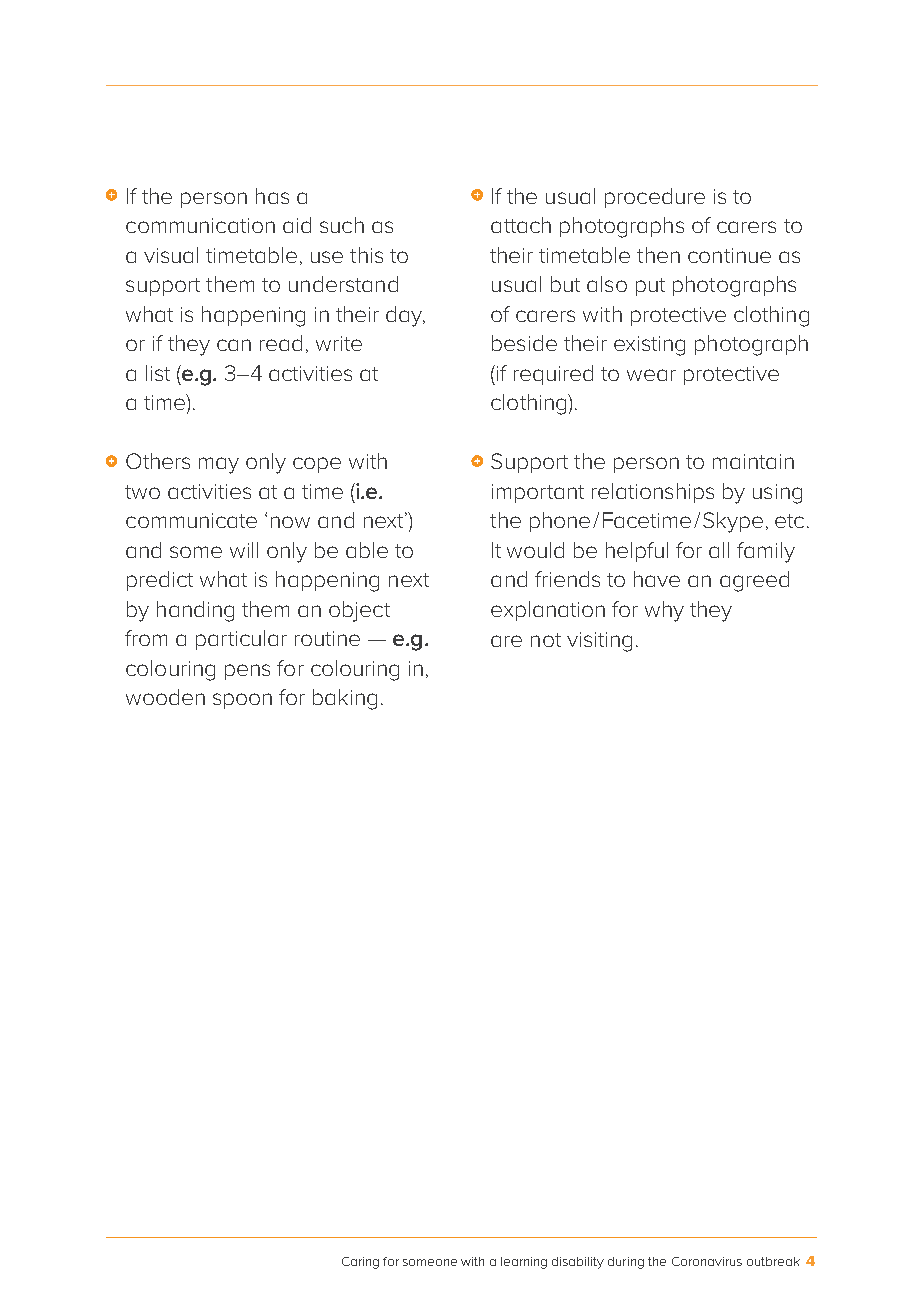 The width and height of the document is (924, 1308). What do you see at coordinates (773, 1261) in the document?
I see `outbreak` at bounding box center [773, 1261].
